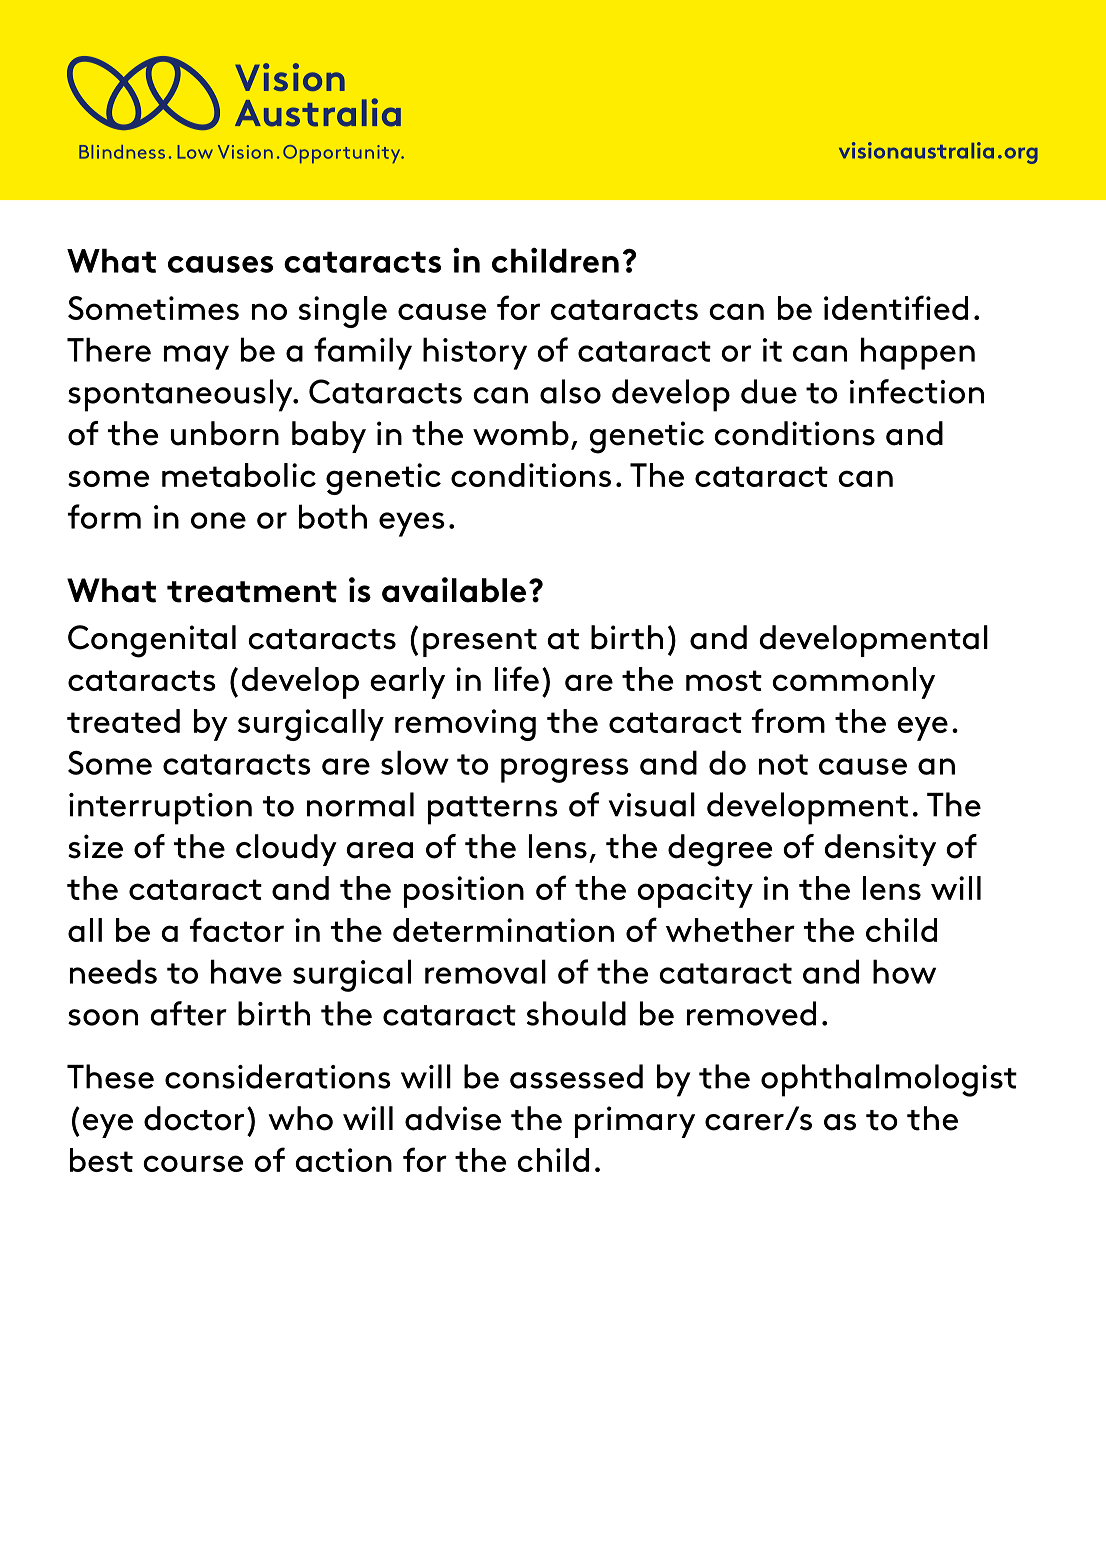 The image size is (1106, 1564). I want to click on advise, so click(453, 1118).
